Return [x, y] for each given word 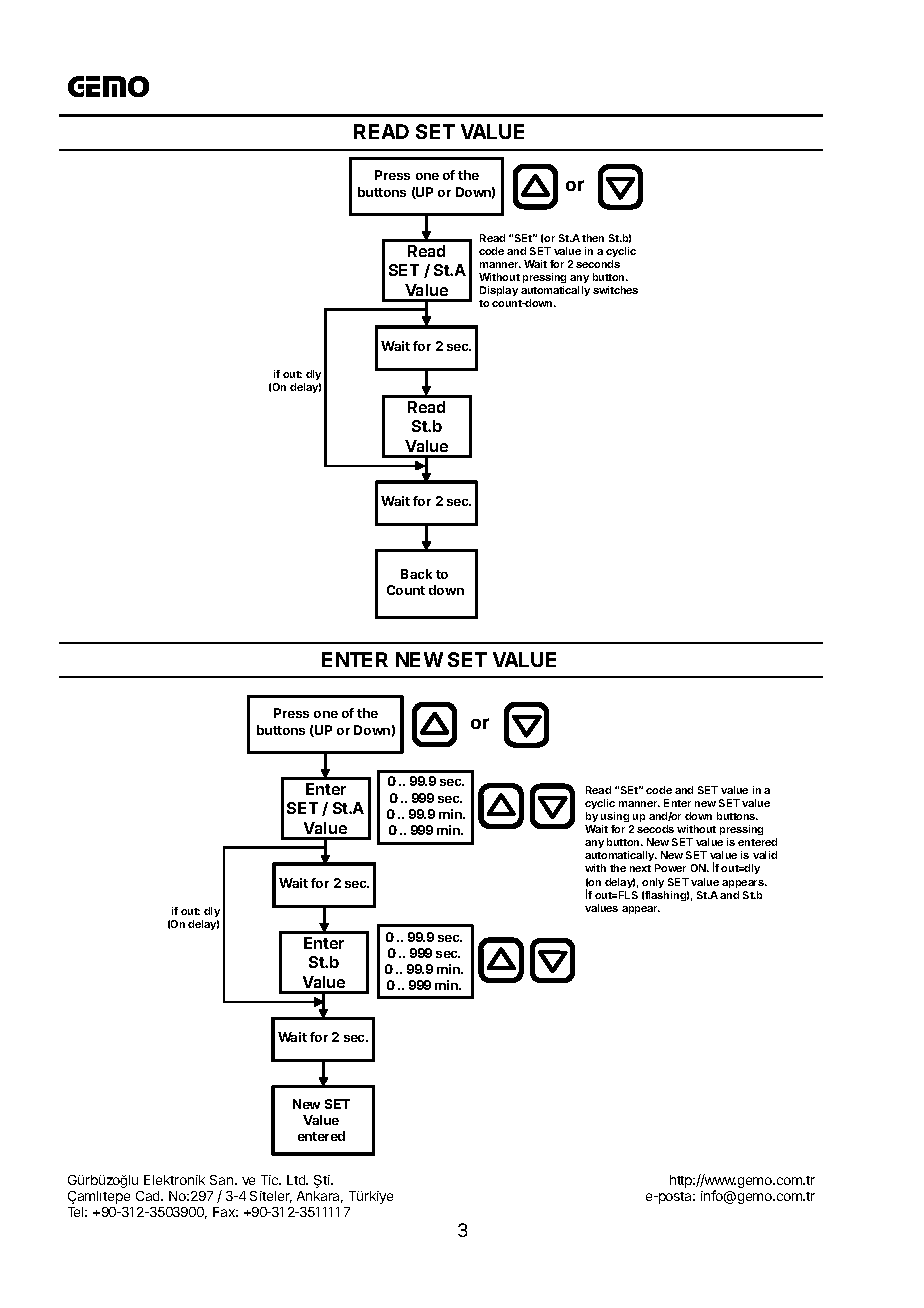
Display [499, 291]
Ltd [297, 1180]
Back [416, 574]
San [223, 1180]
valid [765, 855]
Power [670, 868]
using [616, 819]
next [640, 868]
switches [615, 290]
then [593, 238]
